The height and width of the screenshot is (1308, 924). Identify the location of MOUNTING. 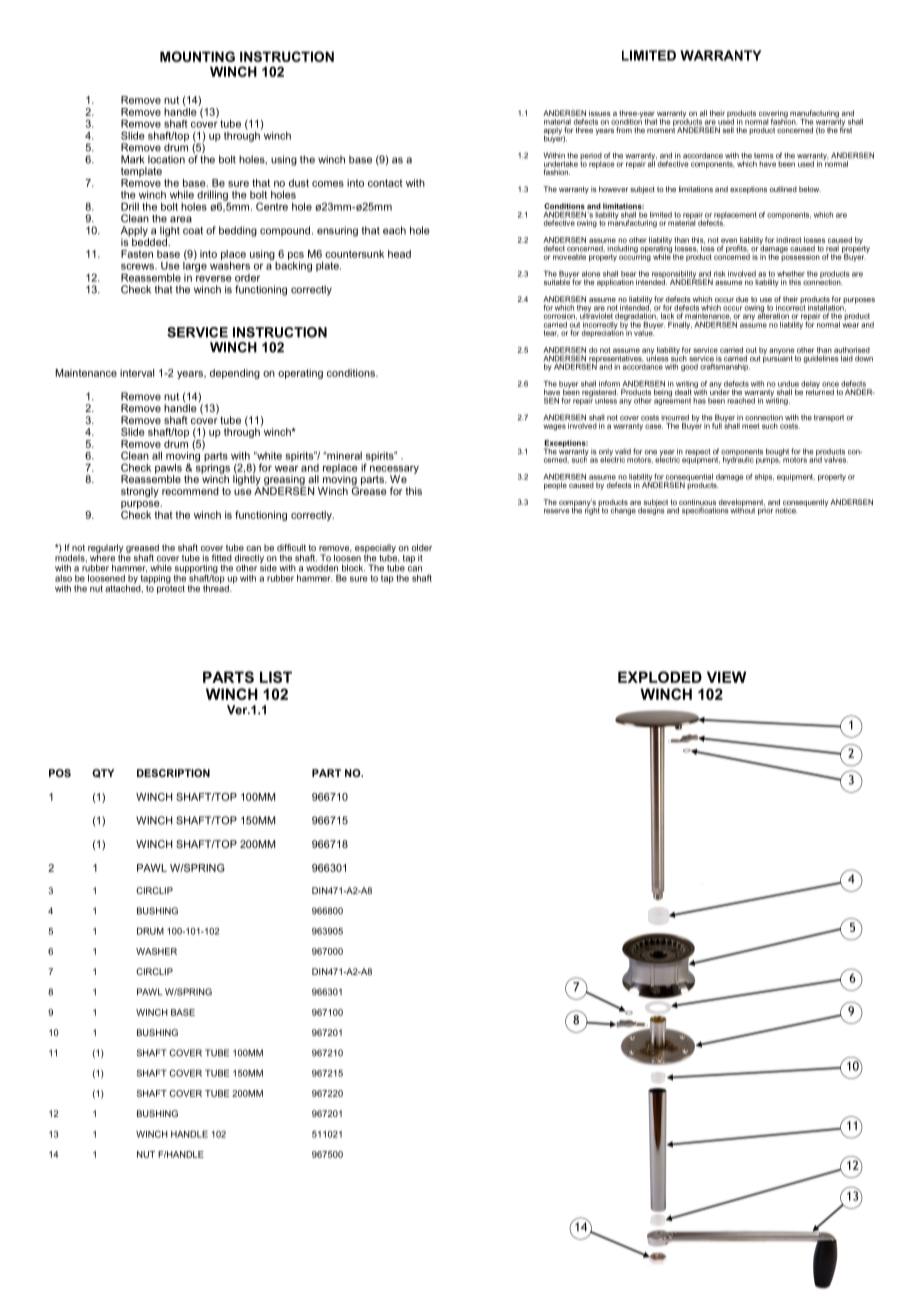
(197, 56).
